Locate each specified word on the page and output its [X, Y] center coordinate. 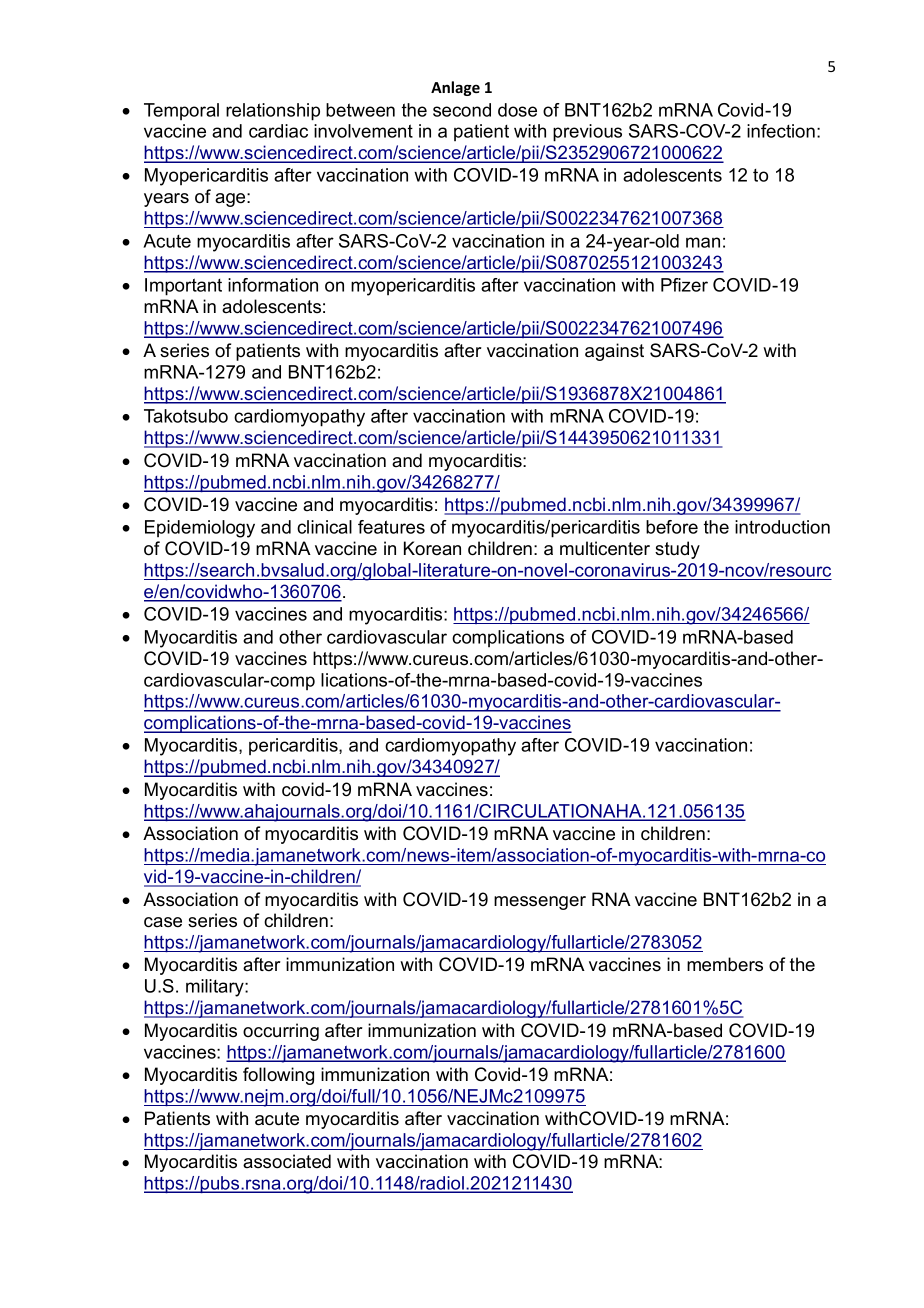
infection [781, 131]
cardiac [278, 131]
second [462, 110]
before [672, 527]
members [725, 964]
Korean [432, 548]
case [163, 922]
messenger [540, 903]
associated [287, 1161]
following [278, 1076]
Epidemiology [200, 529]
